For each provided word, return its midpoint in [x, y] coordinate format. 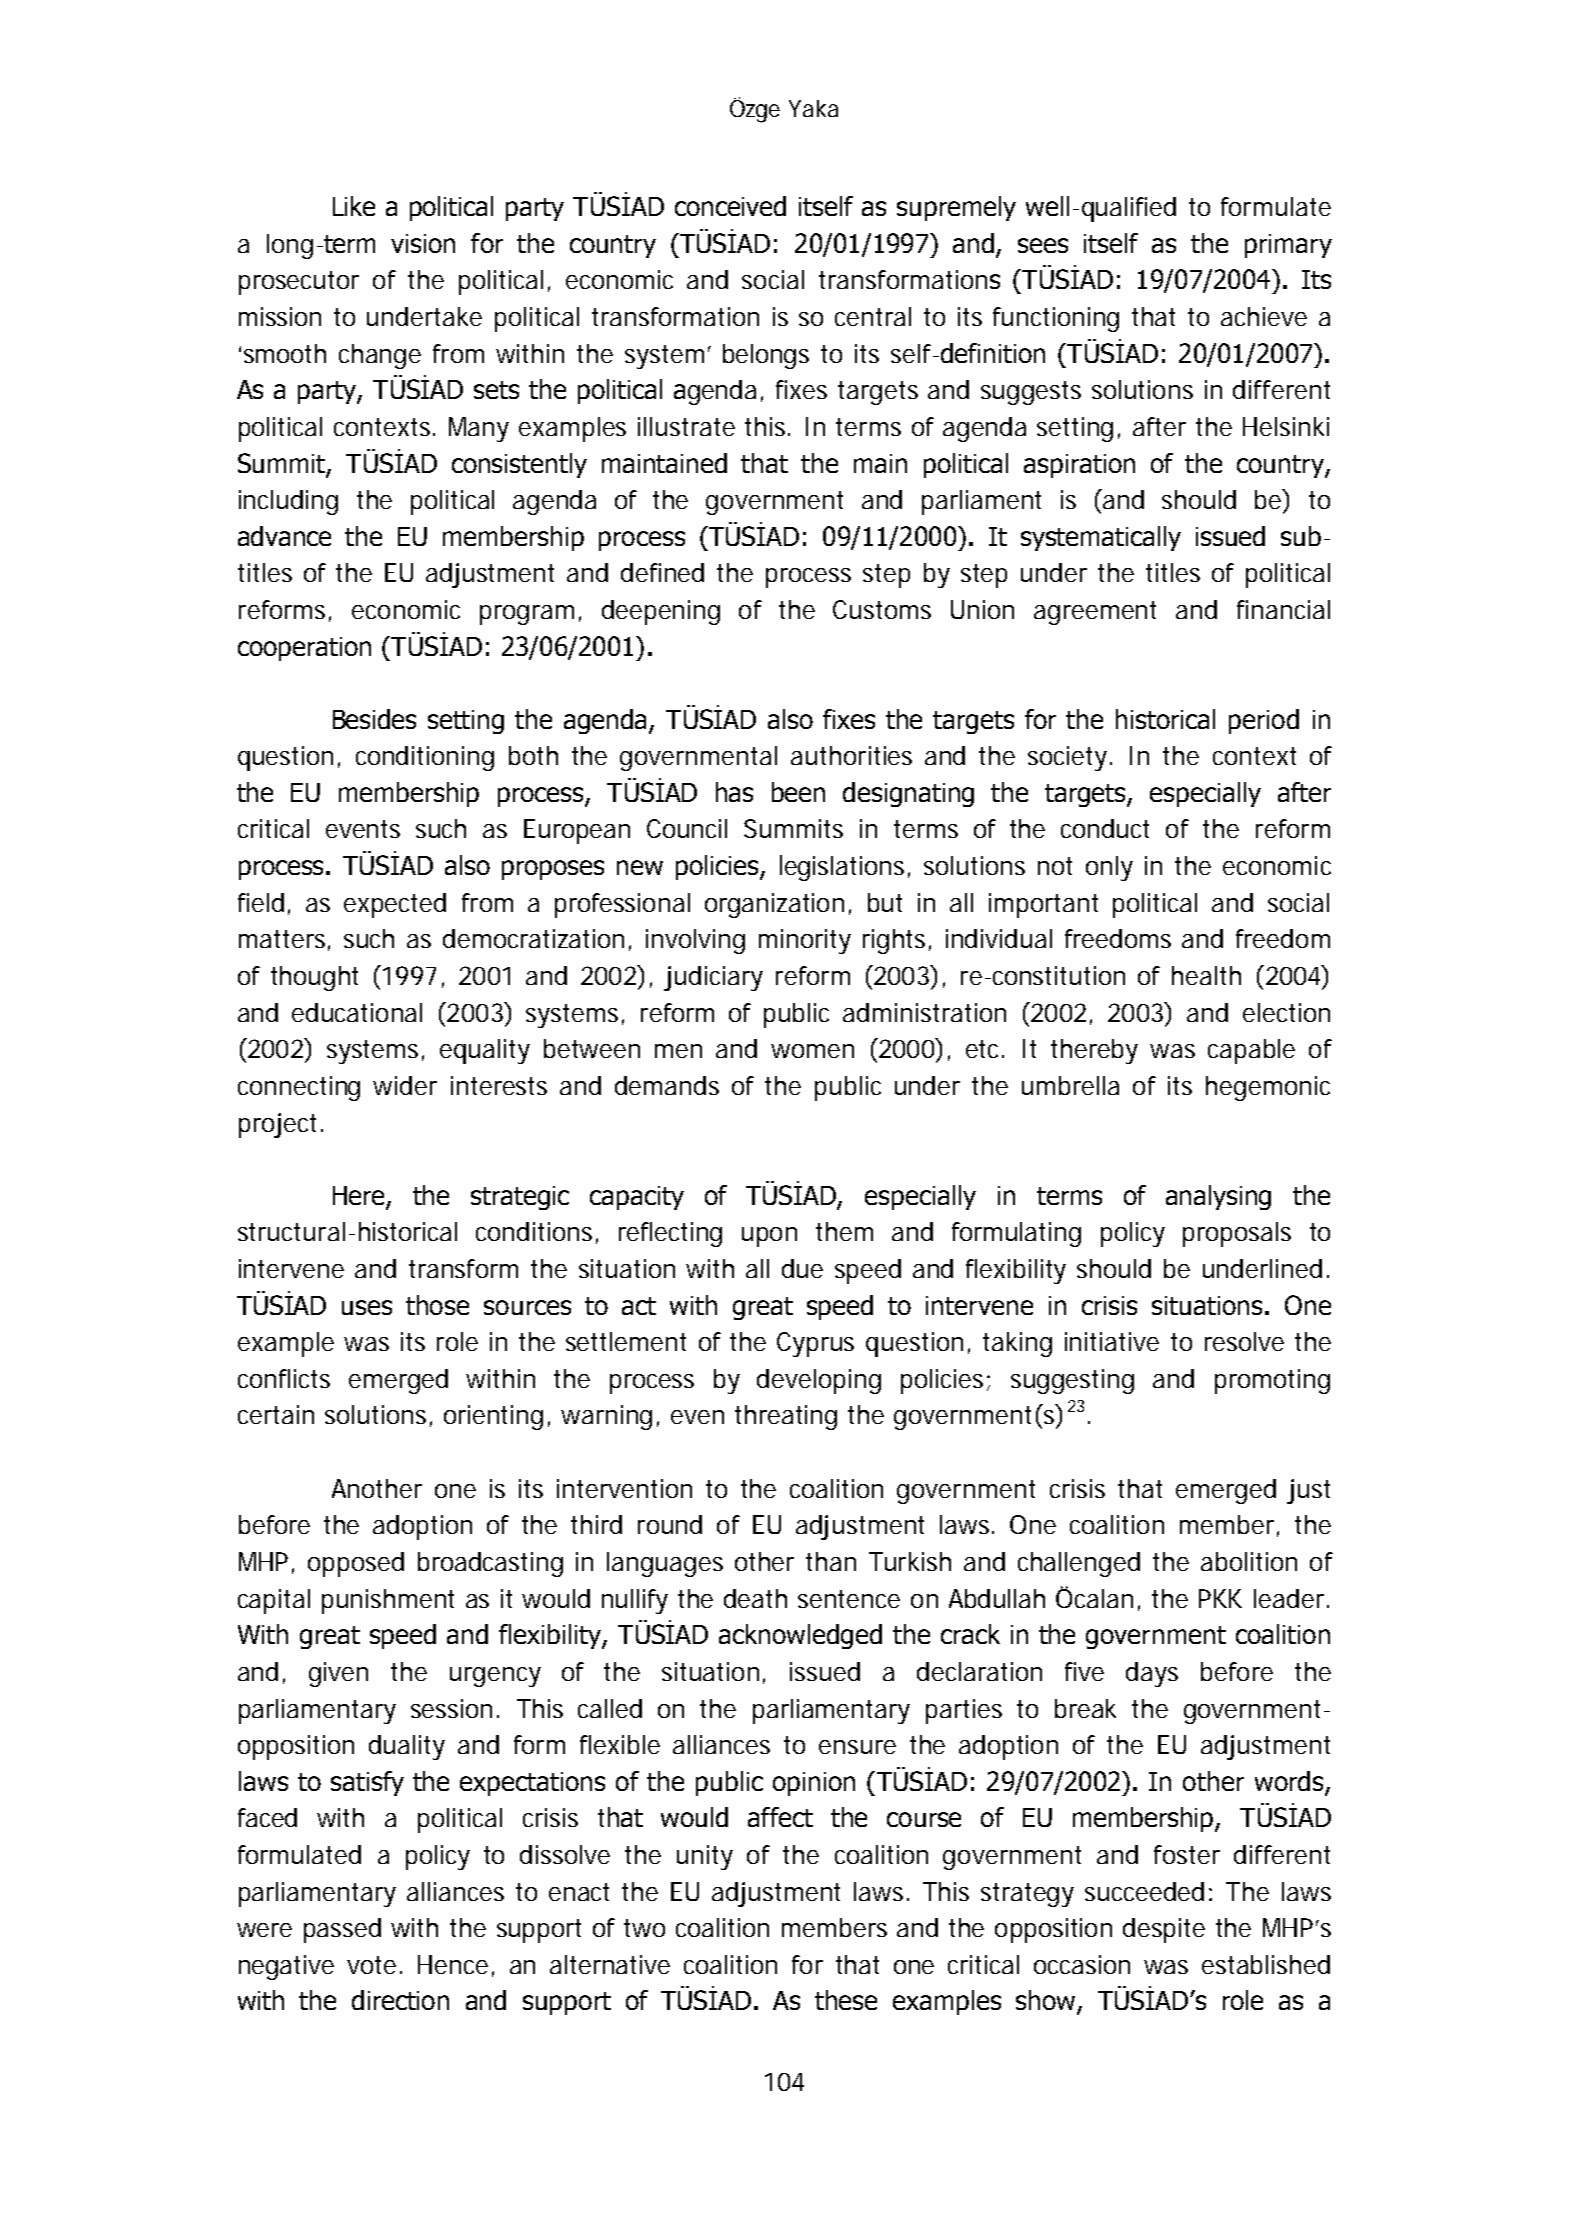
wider [405, 1085]
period [1264, 721]
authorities [851, 755]
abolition [1249, 1561]
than [831, 1561]
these [846, 2000]
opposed [356, 1564]
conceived [730, 206]
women [812, 1051]
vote [371, 1965]
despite [1164, 1930]
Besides [374, 719]
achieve [1264, 316]
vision [423, 243]
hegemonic [1268, 1088]
